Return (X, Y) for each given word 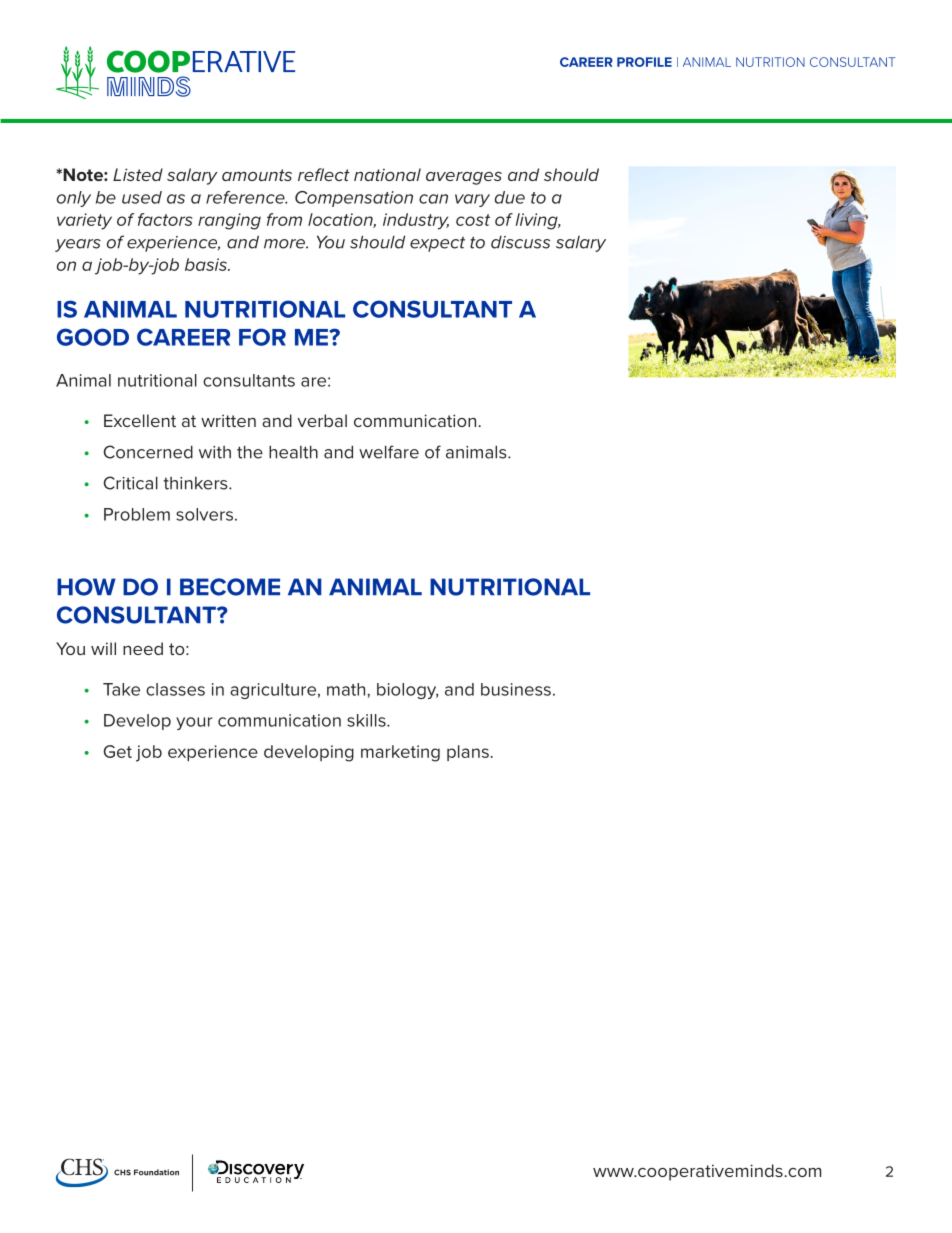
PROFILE (644, 62)
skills (367, 720)
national (387, 174)
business (516, 689)
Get (117, 751)
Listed (138, 174)
